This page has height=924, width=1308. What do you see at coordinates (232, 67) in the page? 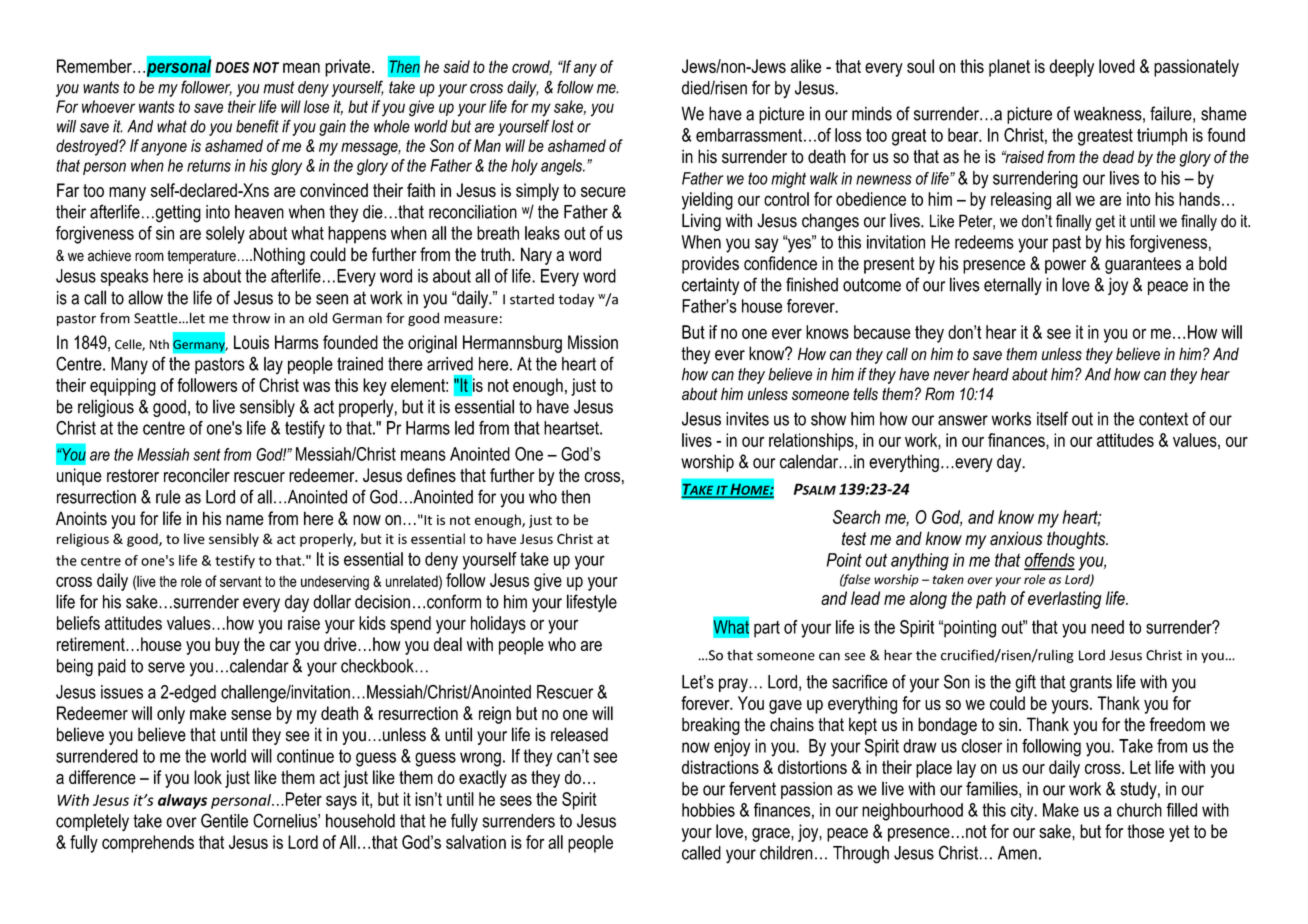
I see `DOES` at bounding box center [232, 67].
